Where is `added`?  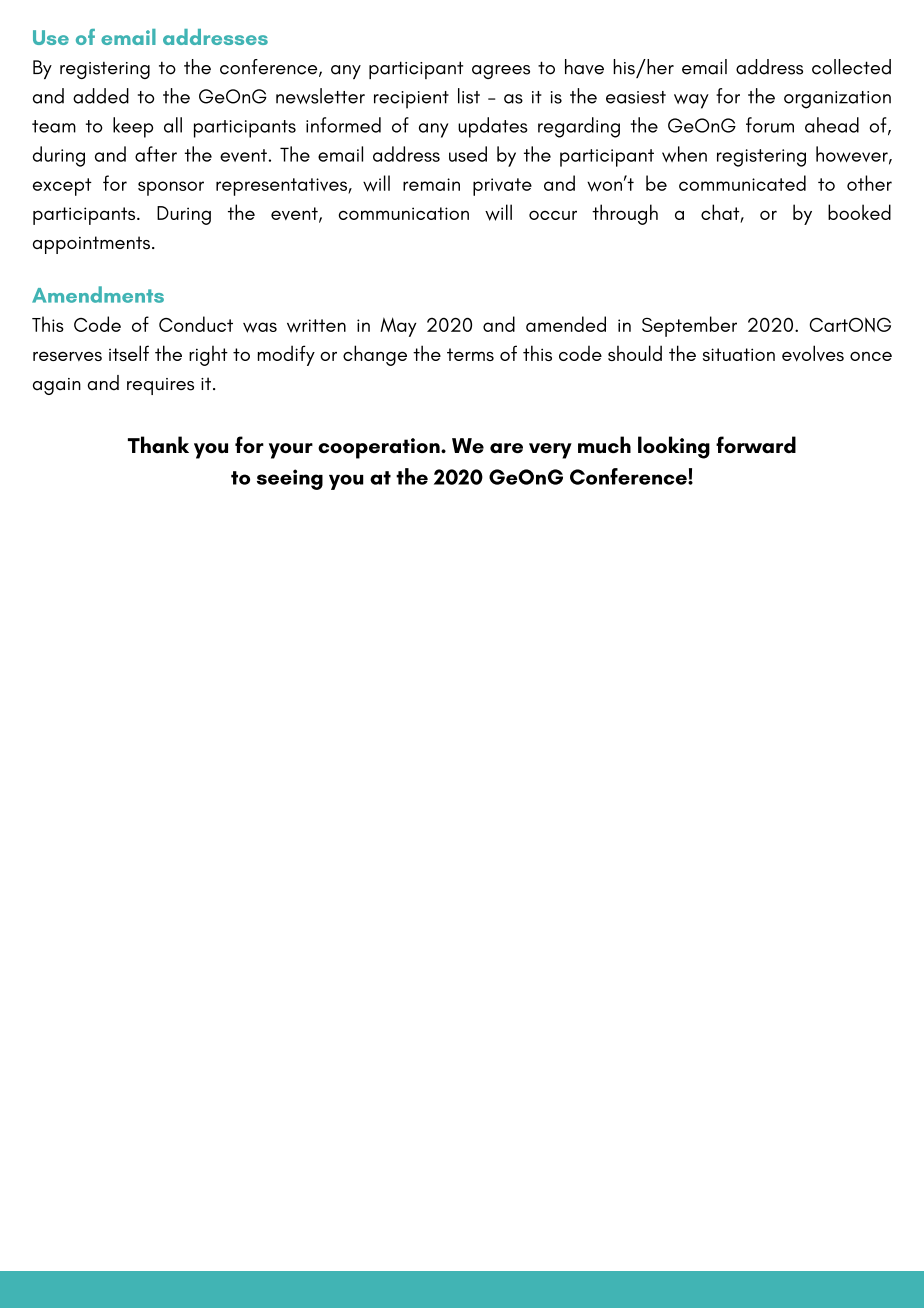
added is located at coordinates (101, 96).
